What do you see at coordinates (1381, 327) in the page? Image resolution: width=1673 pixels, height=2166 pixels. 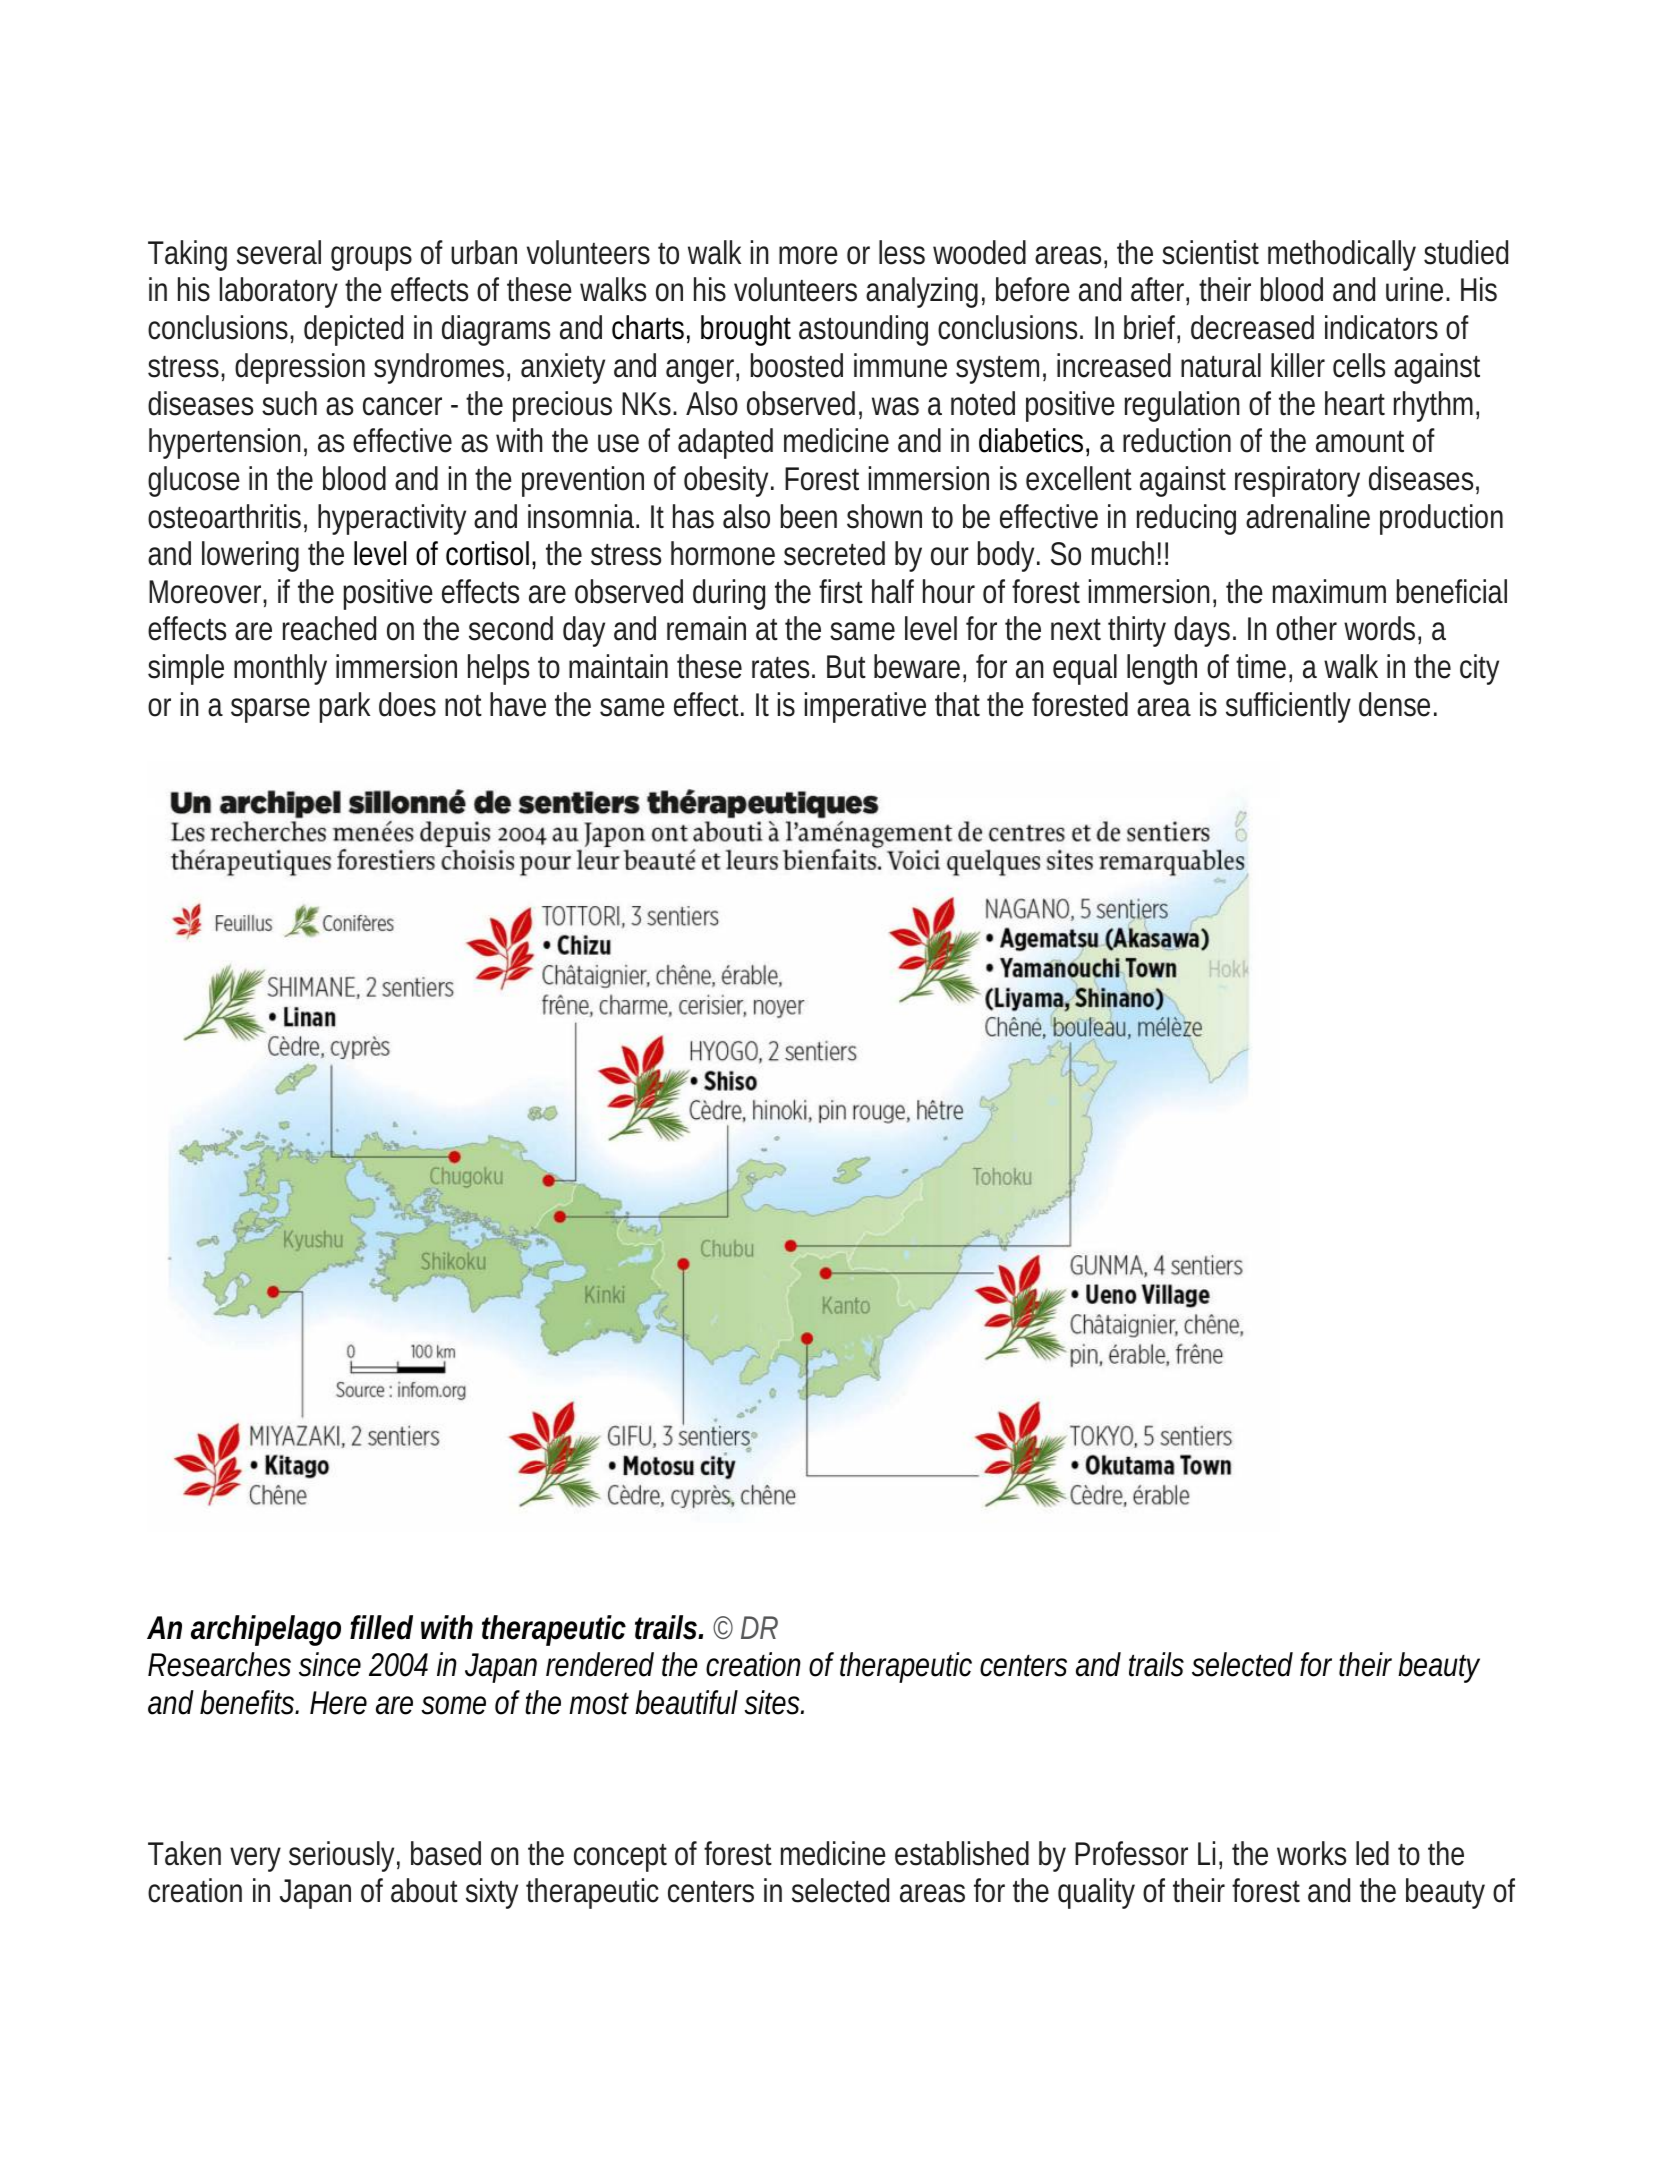 I see `indicators` at bounding box center [1381, 327].
